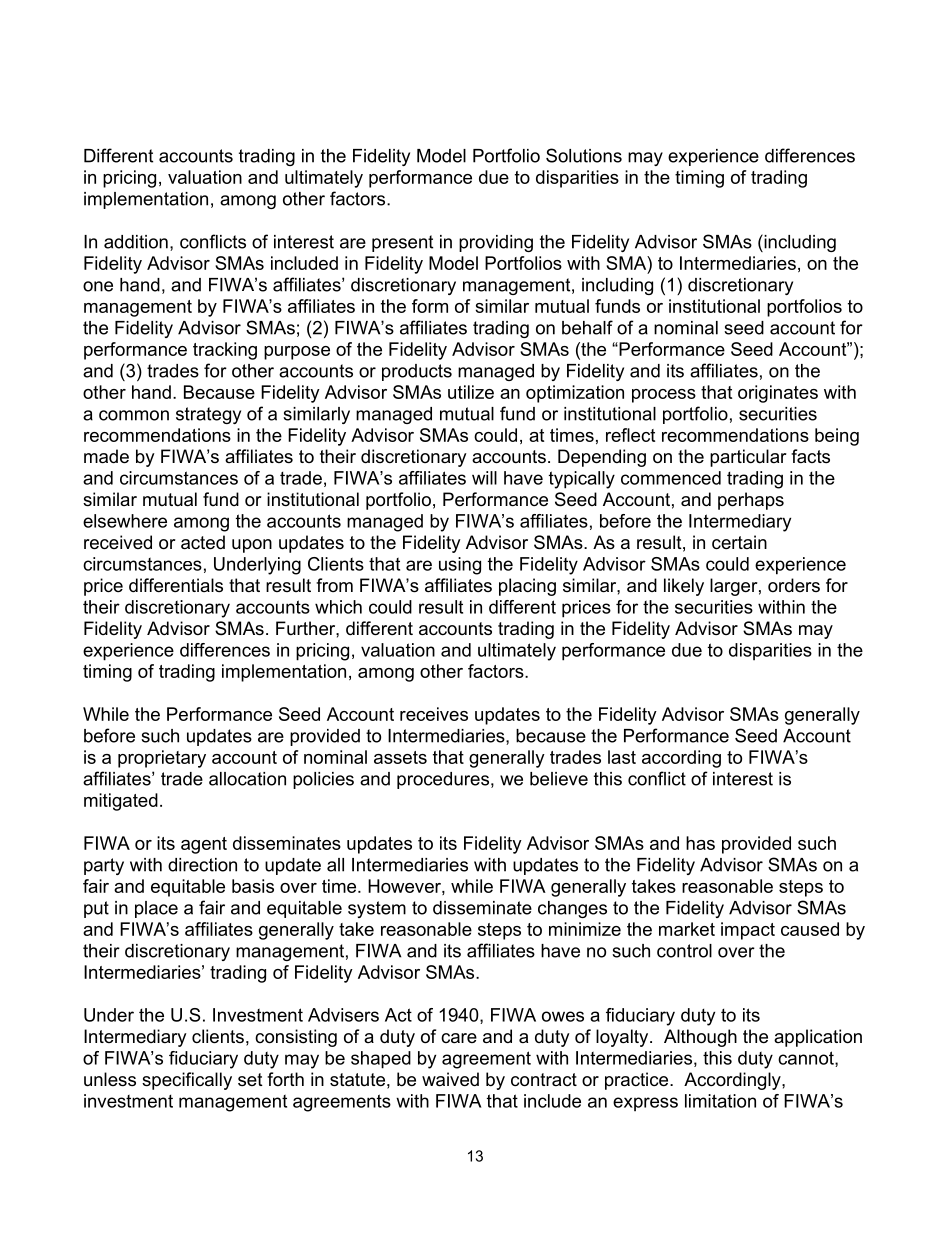 This screenshot has width=952, height=1233. Describe the element at coordinates (496, 243) in the screenshot. I see `providing` at that location.
